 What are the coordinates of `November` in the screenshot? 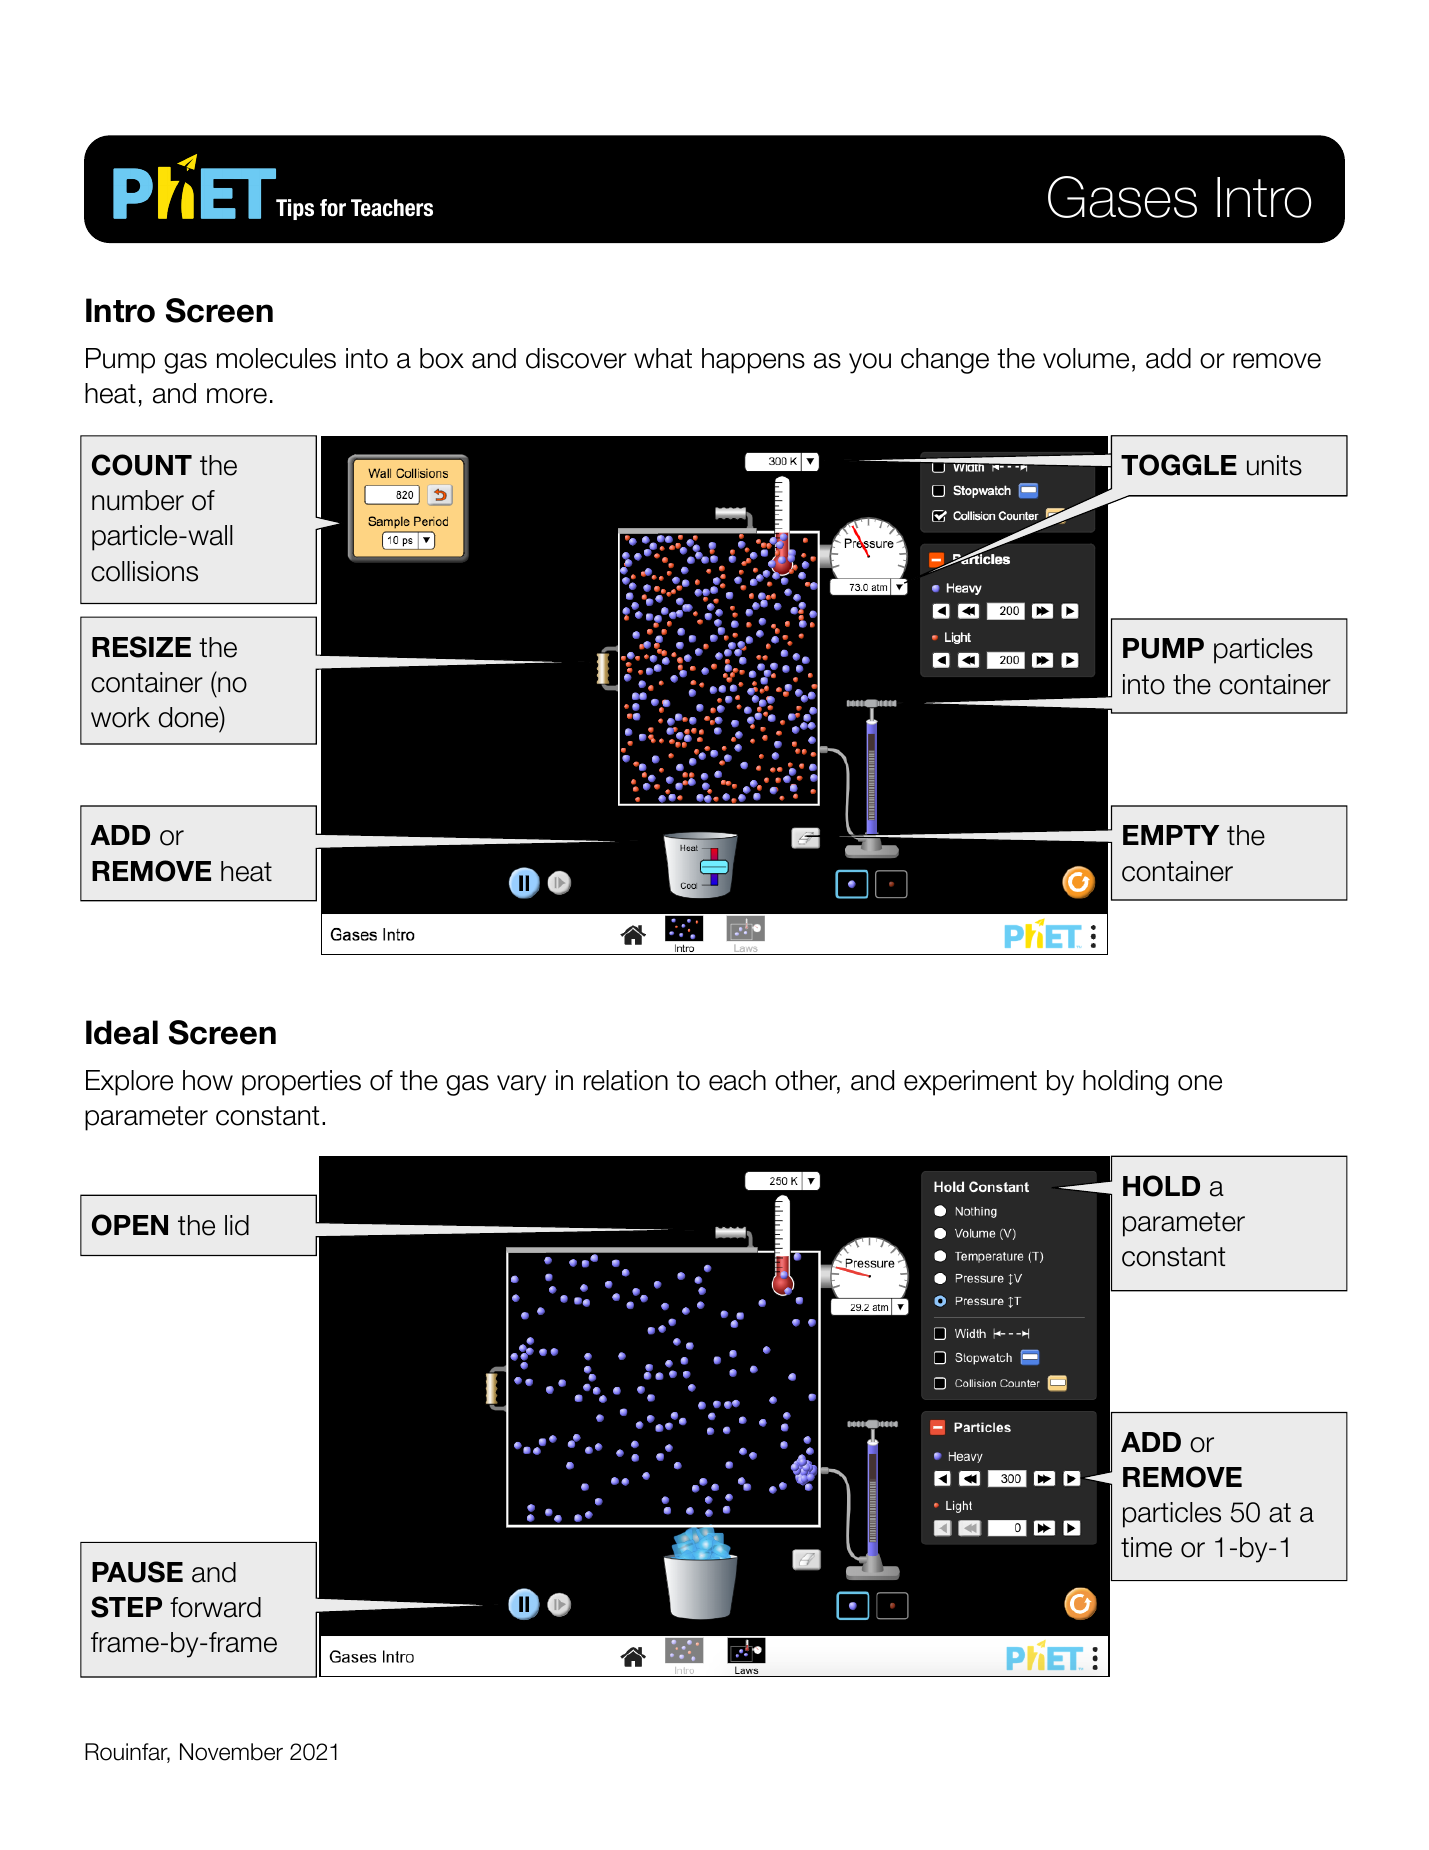 It's located at (231, 1752).
